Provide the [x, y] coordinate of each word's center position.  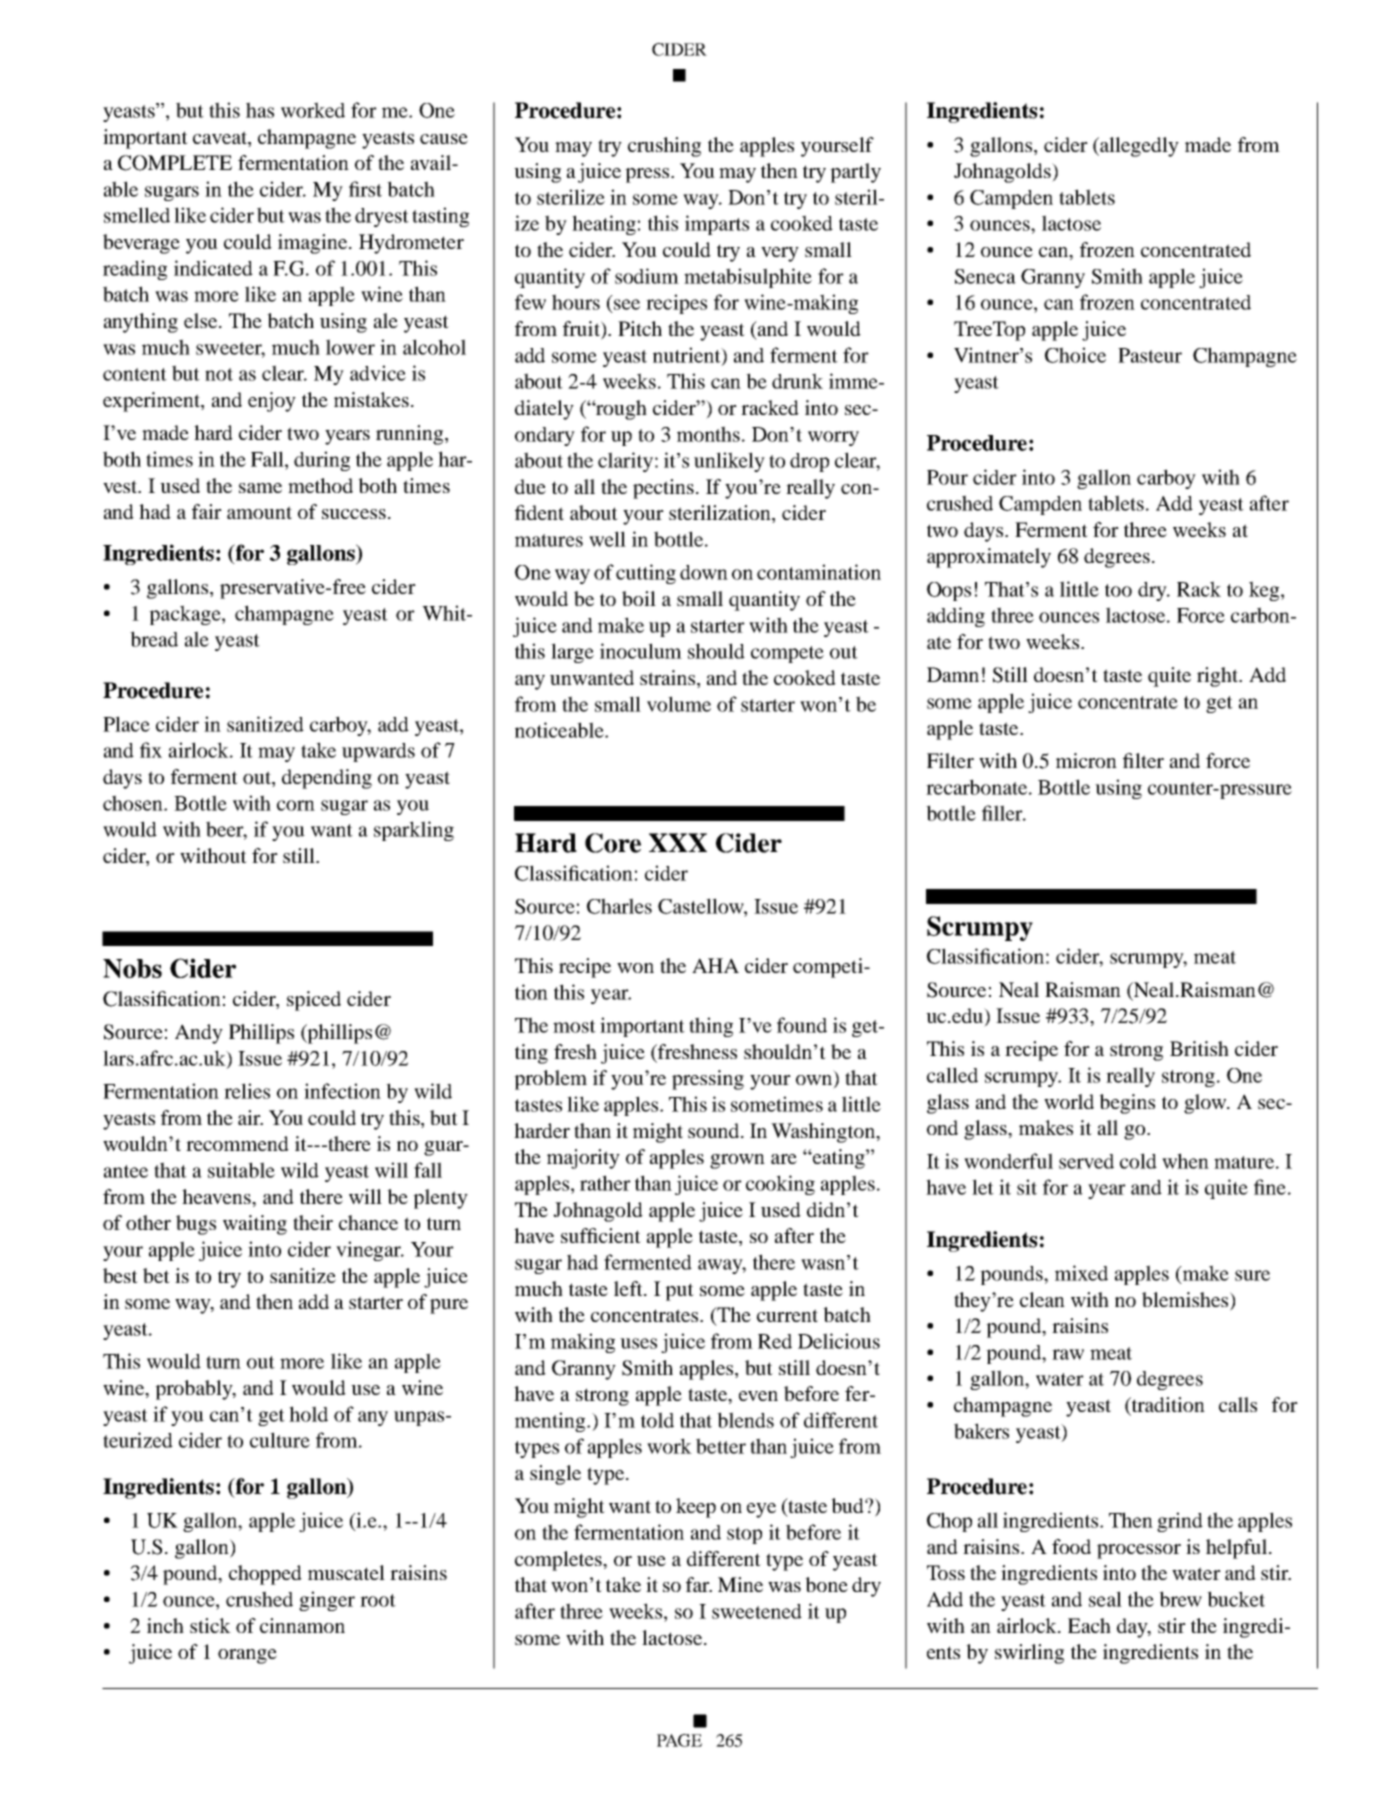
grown [737, 1161]
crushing [664, 147]
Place [126, 724]
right [1219, 677]
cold [1138, 1161]
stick [210, 1625]
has [260, 110]
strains [669, 679]
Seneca [985, 276]
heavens [217, 1196]
